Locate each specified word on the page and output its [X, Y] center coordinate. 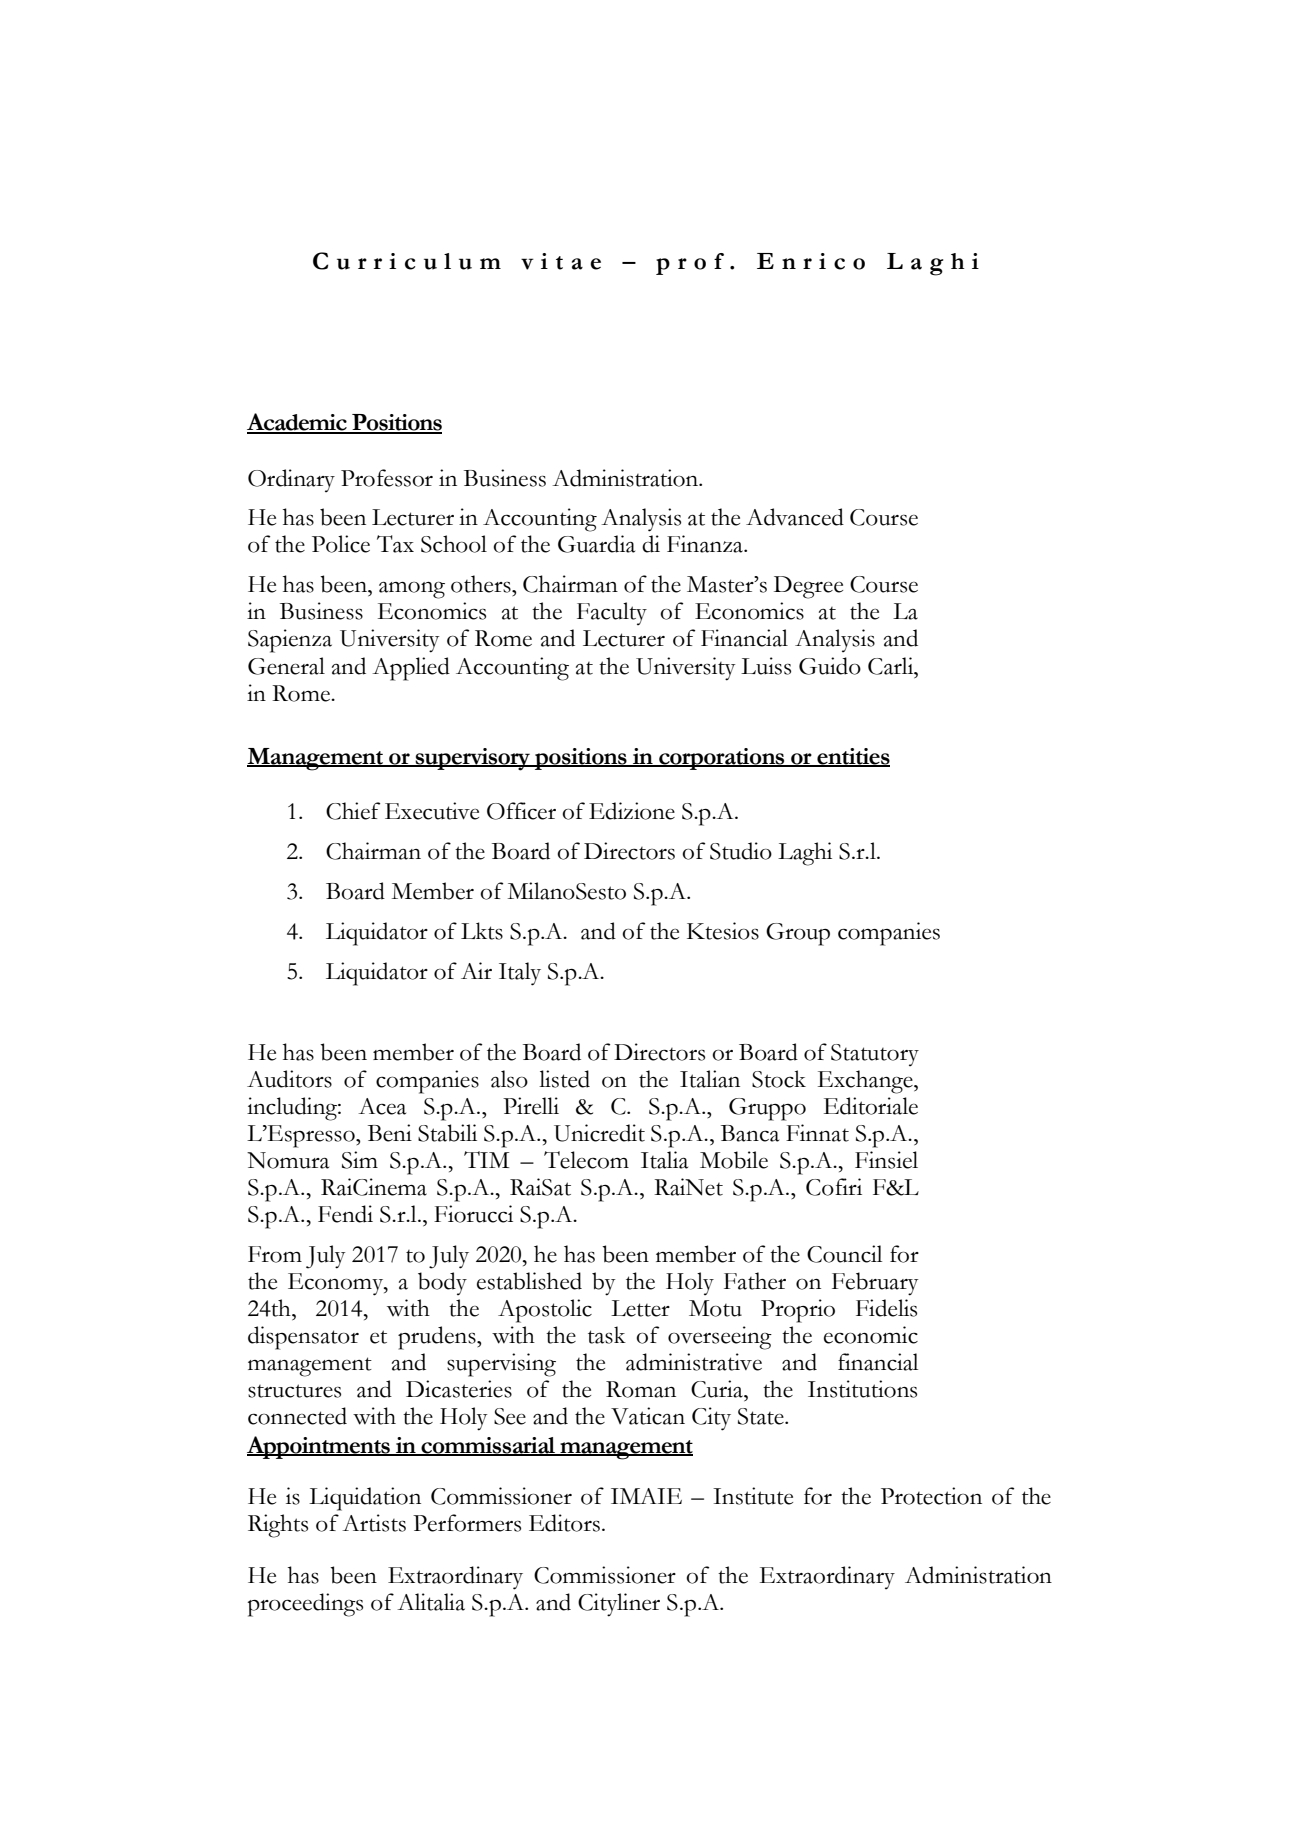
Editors [564, 1523]
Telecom [586, 1160]
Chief [353, 811]
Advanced [795, 517]
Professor [387, 478]
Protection [931, 1496]
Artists [374, 1523]
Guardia [596, 544]
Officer [521, 811]
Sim [360, 1160]
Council [844, 1254]
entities [852, 757]
